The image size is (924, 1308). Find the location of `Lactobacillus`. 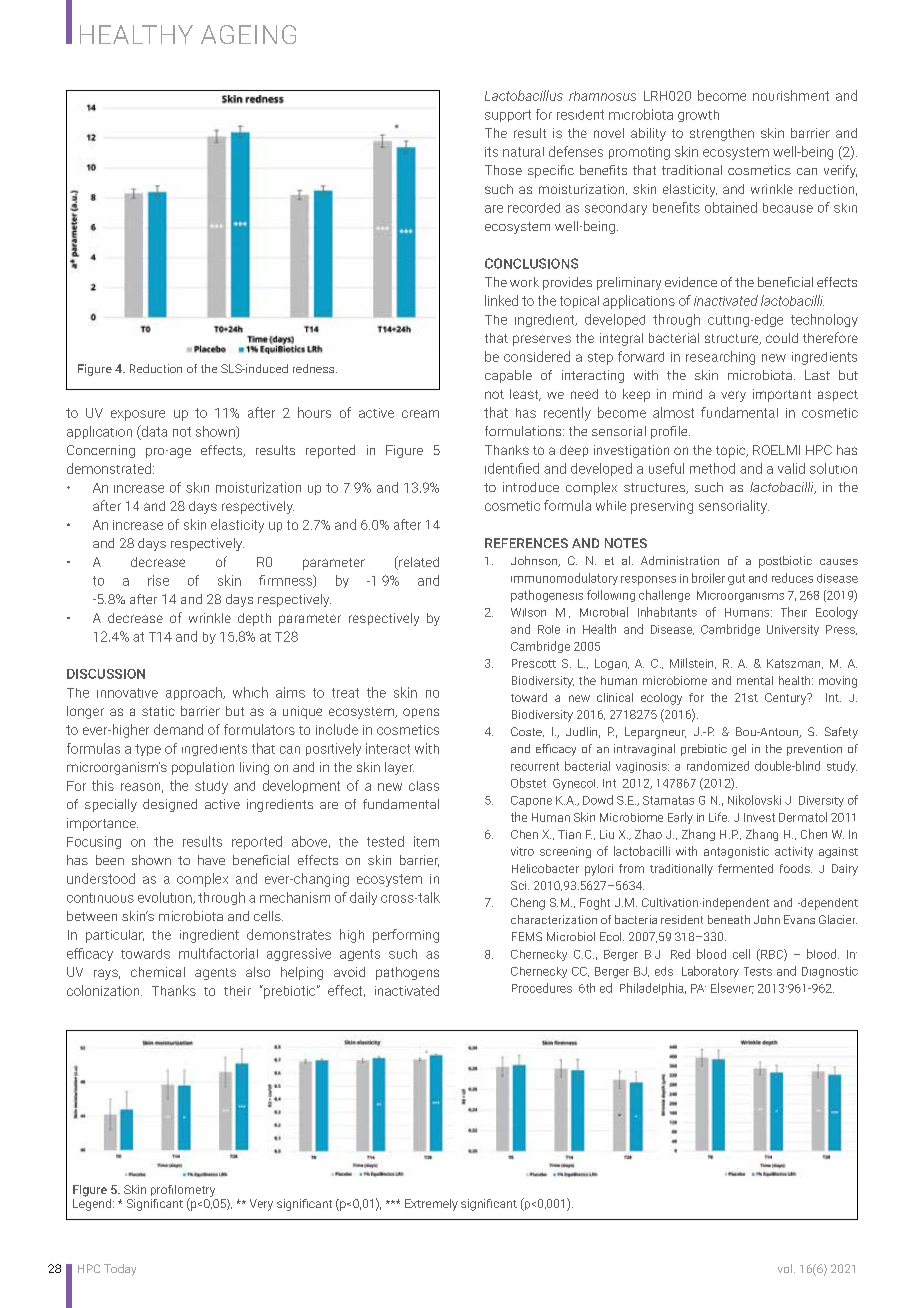

Lactobacillus is located at coordinates (524, 95).
